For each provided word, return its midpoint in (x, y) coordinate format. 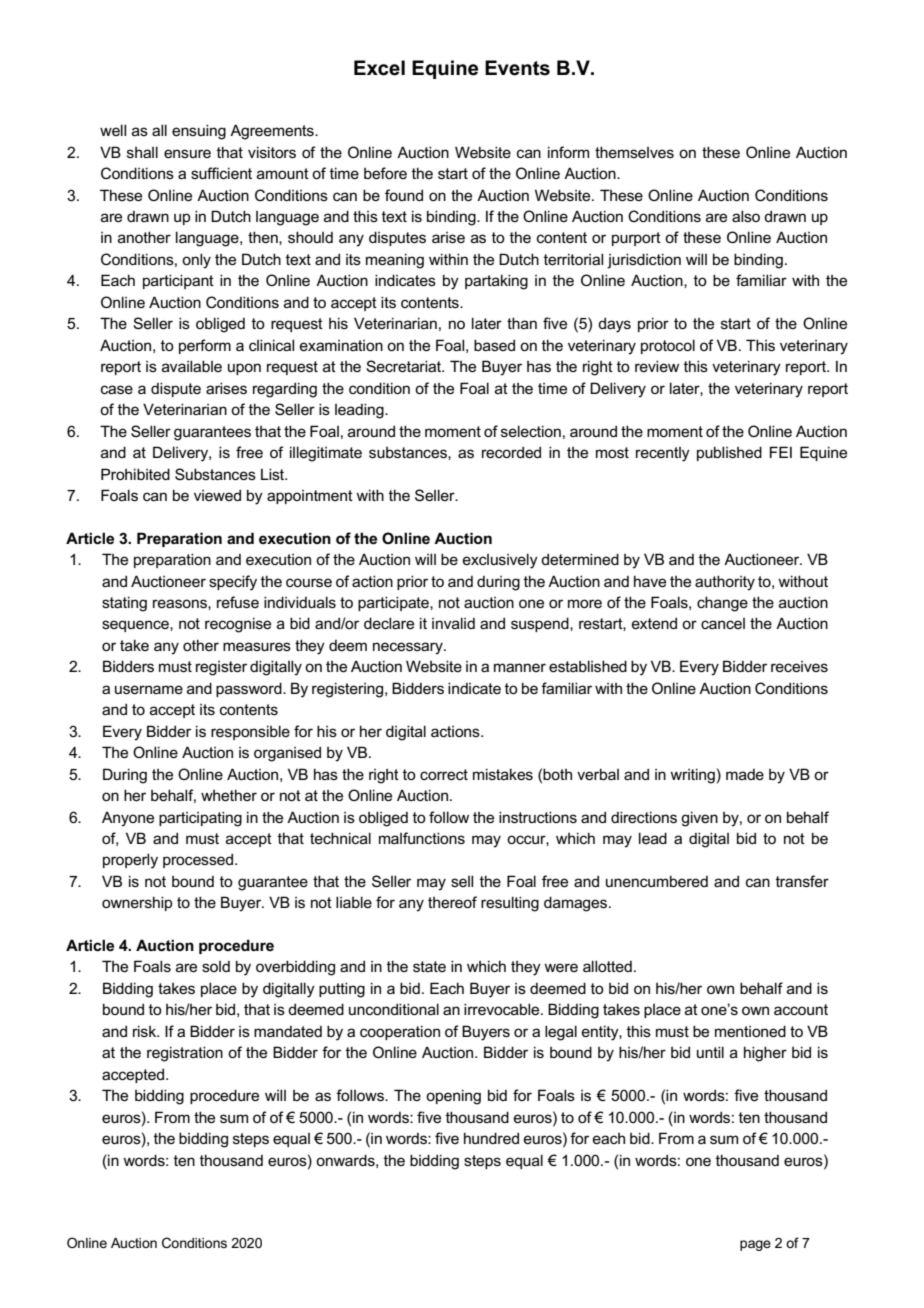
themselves (634, 152)
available (192, 366)
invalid (453, 623)
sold (216, 966)
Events (517, 68)
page (755, 1245)
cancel (723, 623)
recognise (238, 625)
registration (185, 1054)
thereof (452, 902)
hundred (491, 1138)
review (657, 366)
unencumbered (657, 881)
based (494, 345)
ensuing (199, 132)
